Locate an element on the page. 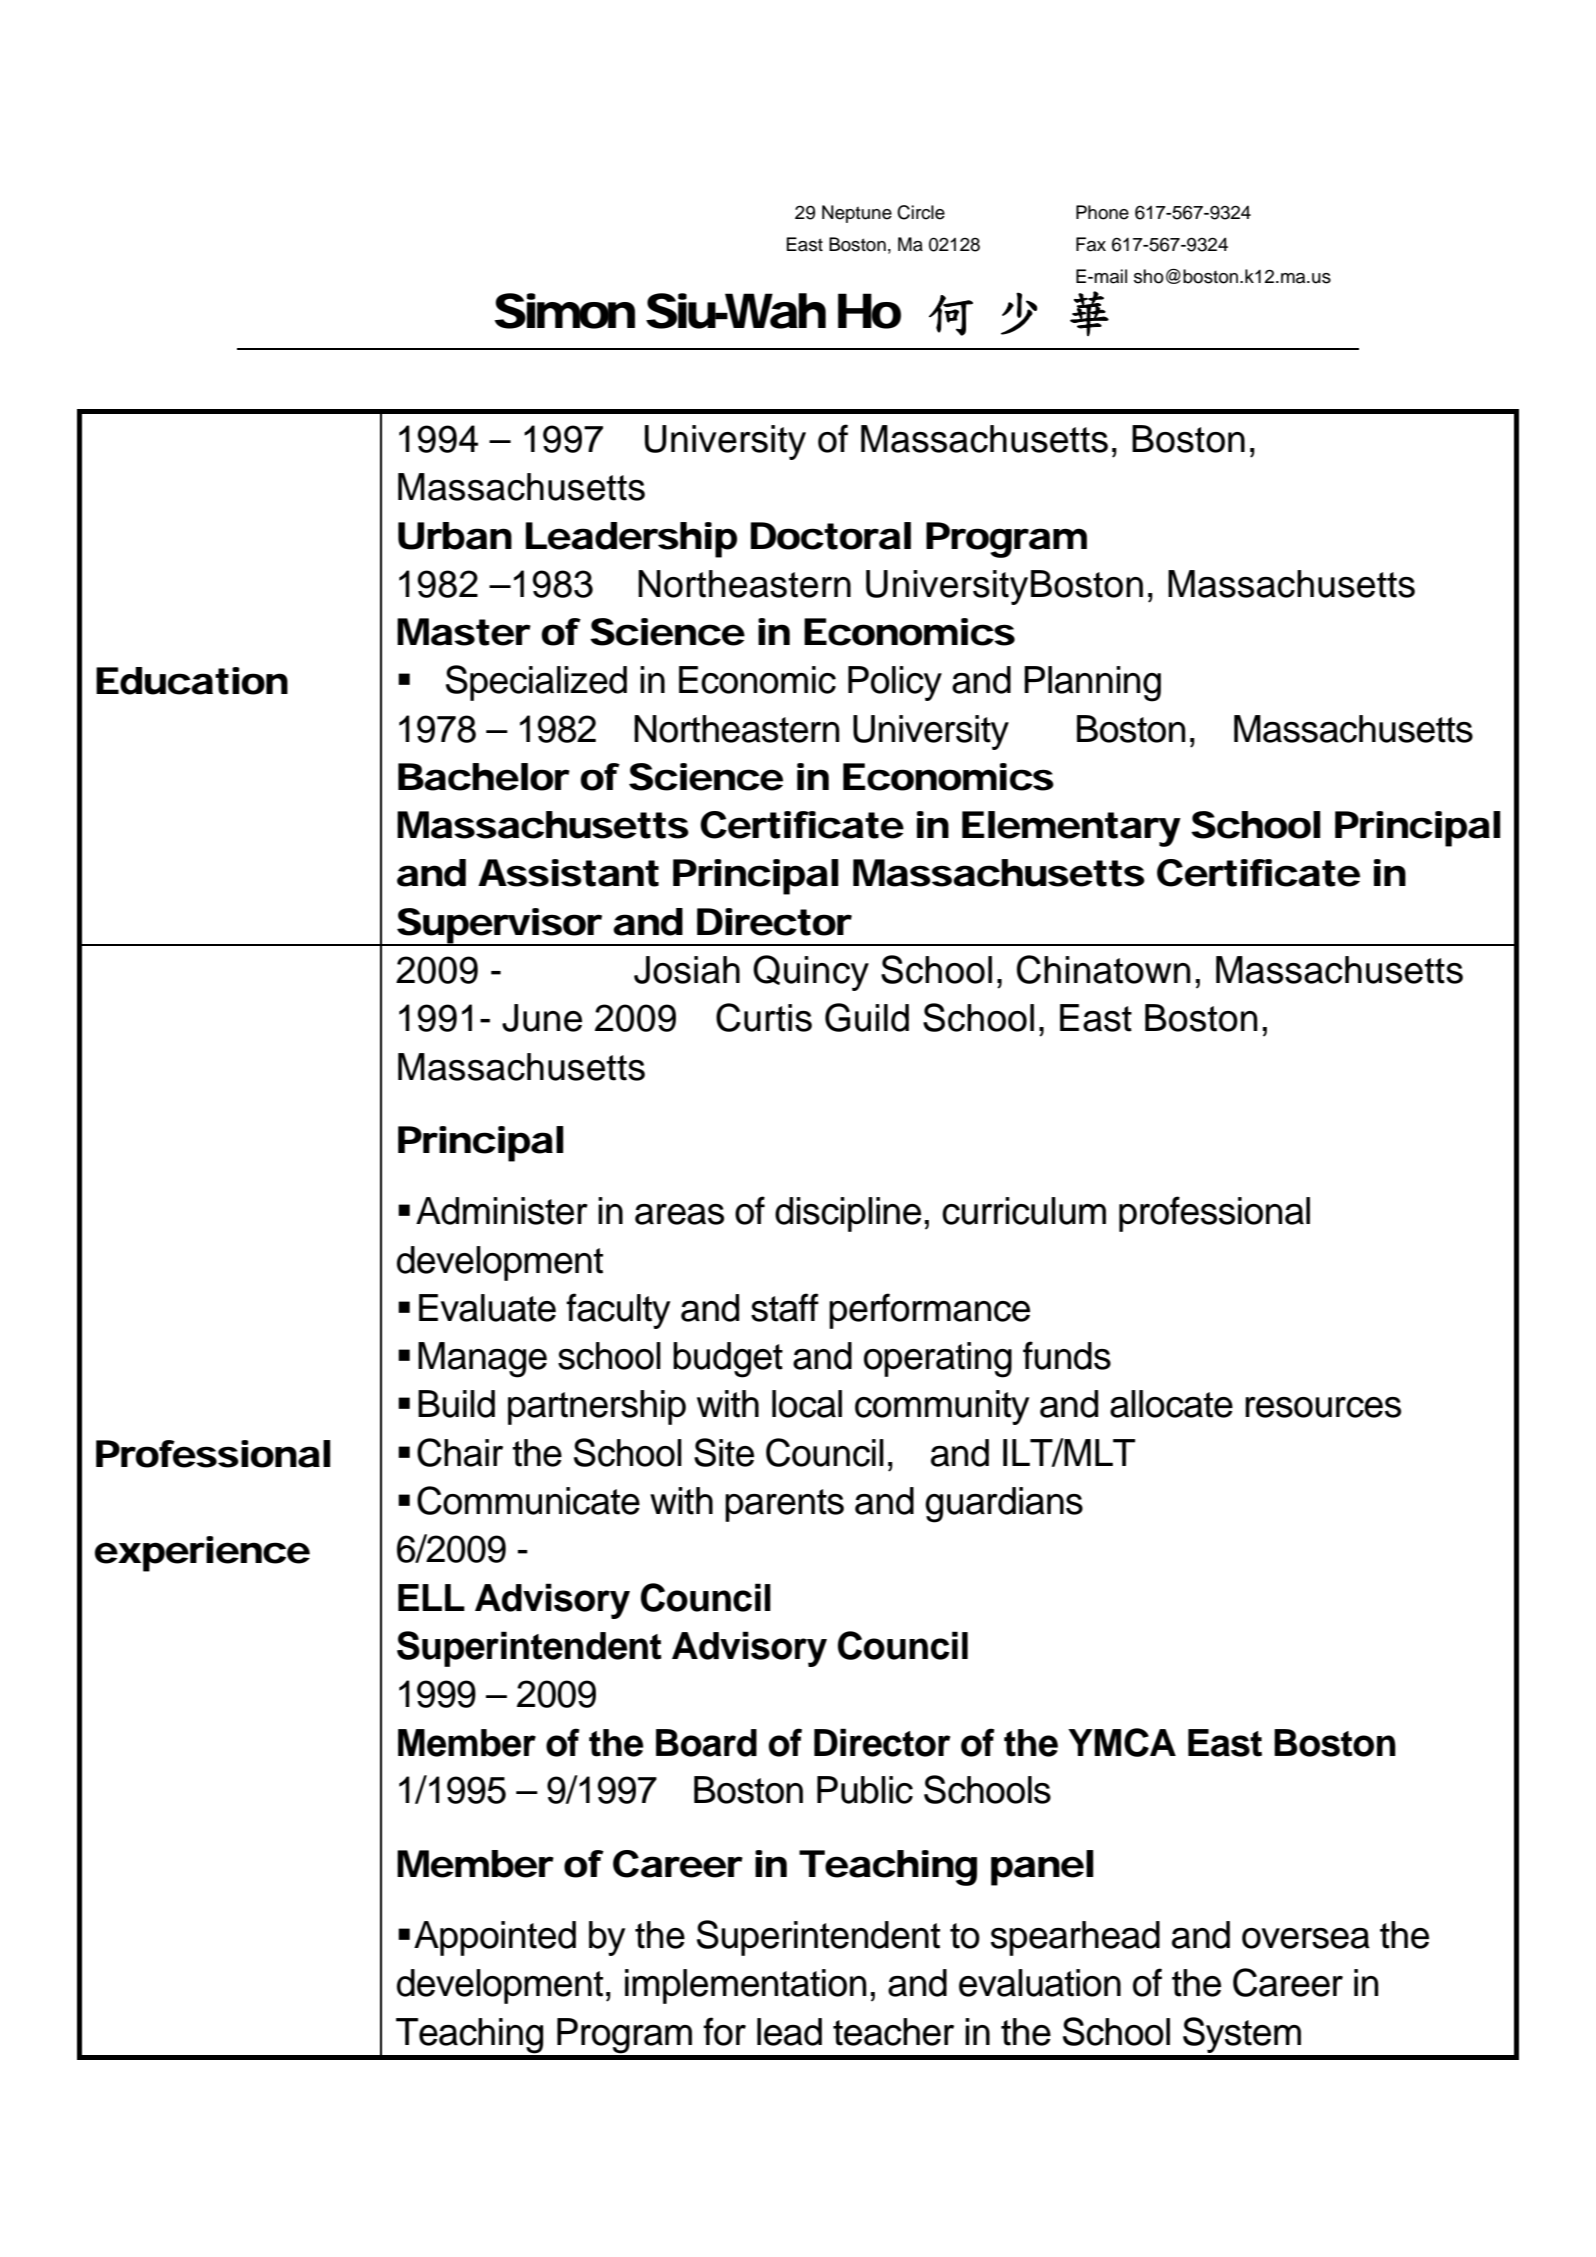 This document has width=1596, height=2257. Quincy is located at coordinates (811, 973).
